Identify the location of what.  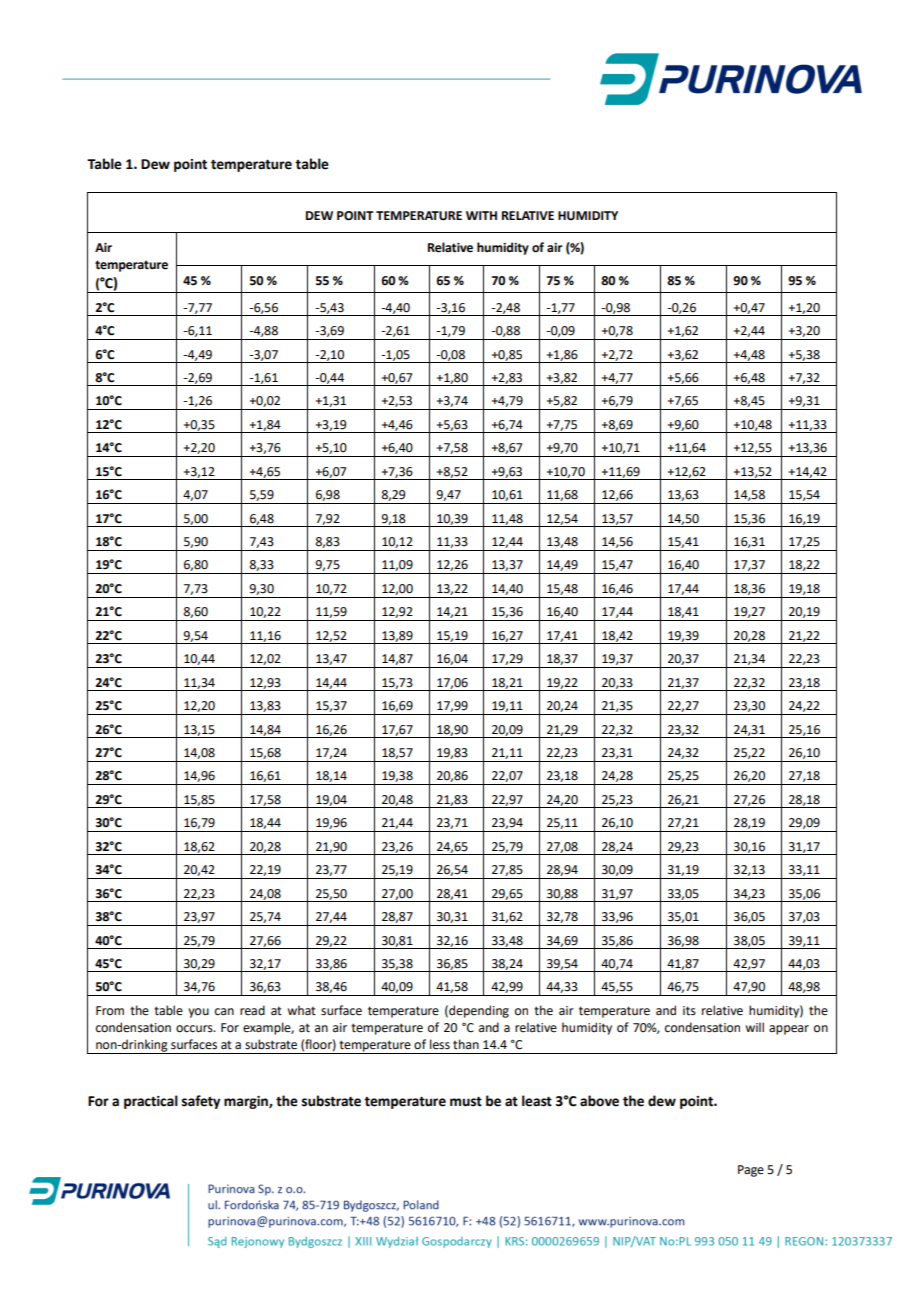
(301, 1010).
